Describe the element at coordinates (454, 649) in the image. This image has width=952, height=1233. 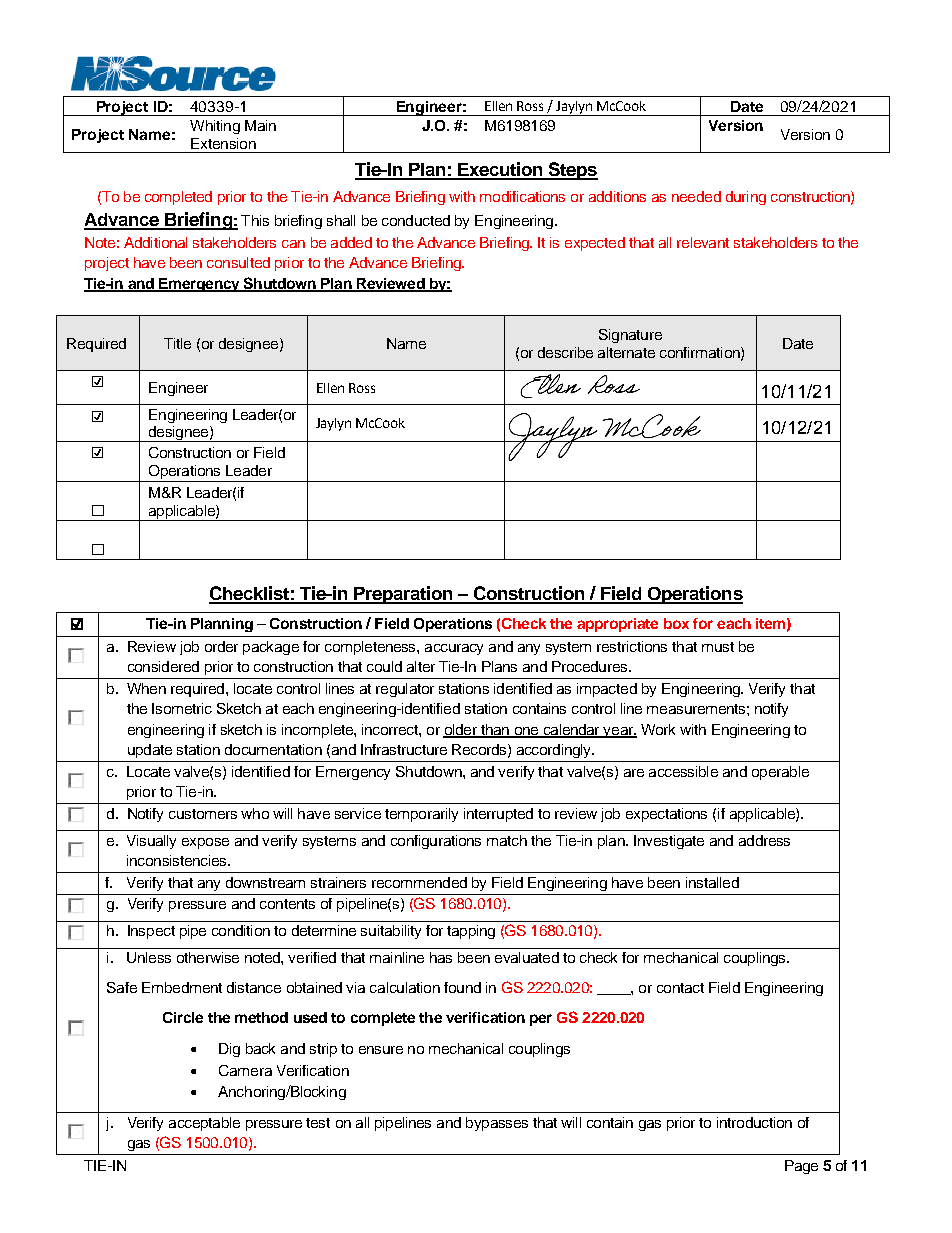
I see `accuracy` at that location.
